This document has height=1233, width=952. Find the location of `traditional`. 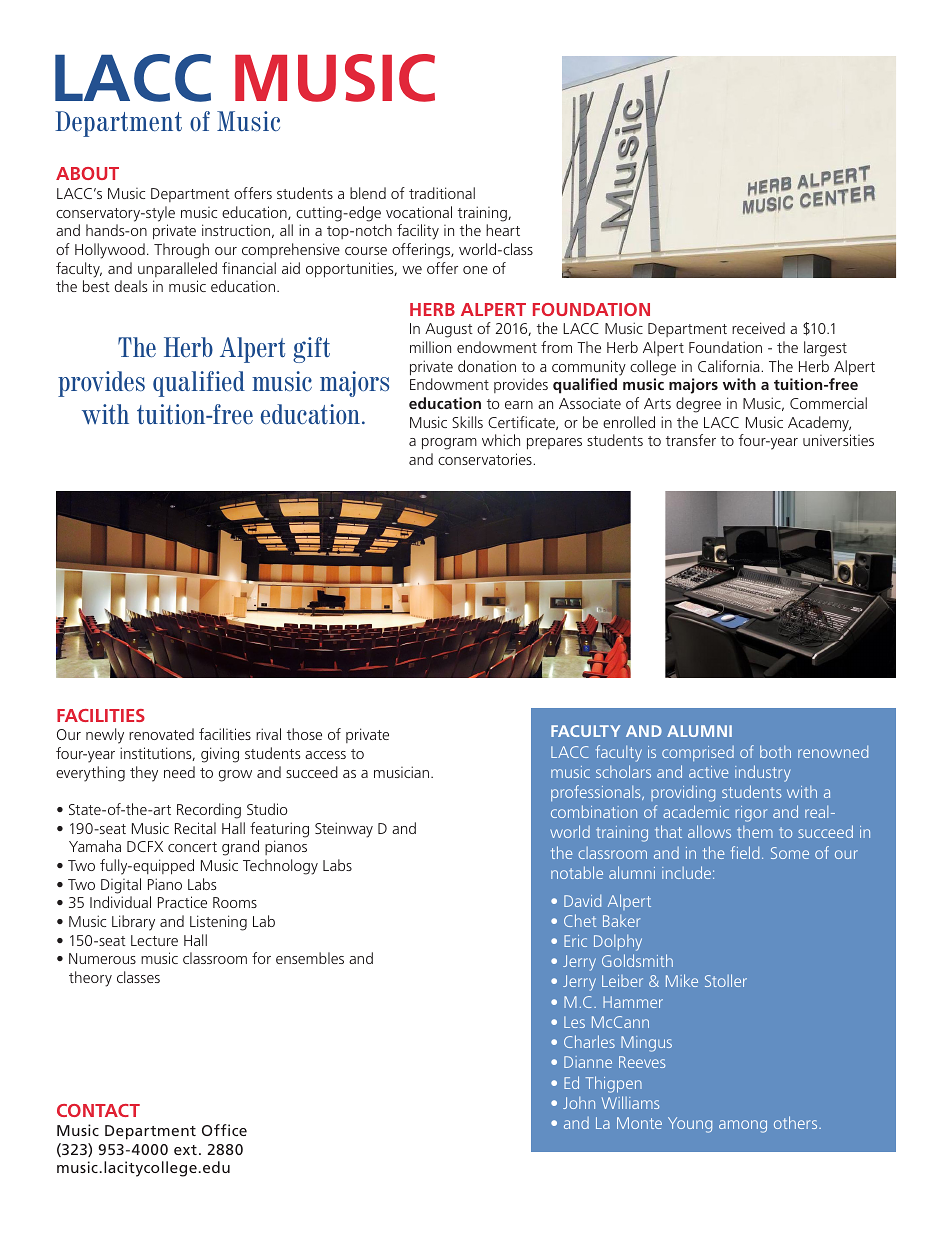

traditional is located at coordinates (442, 193).
